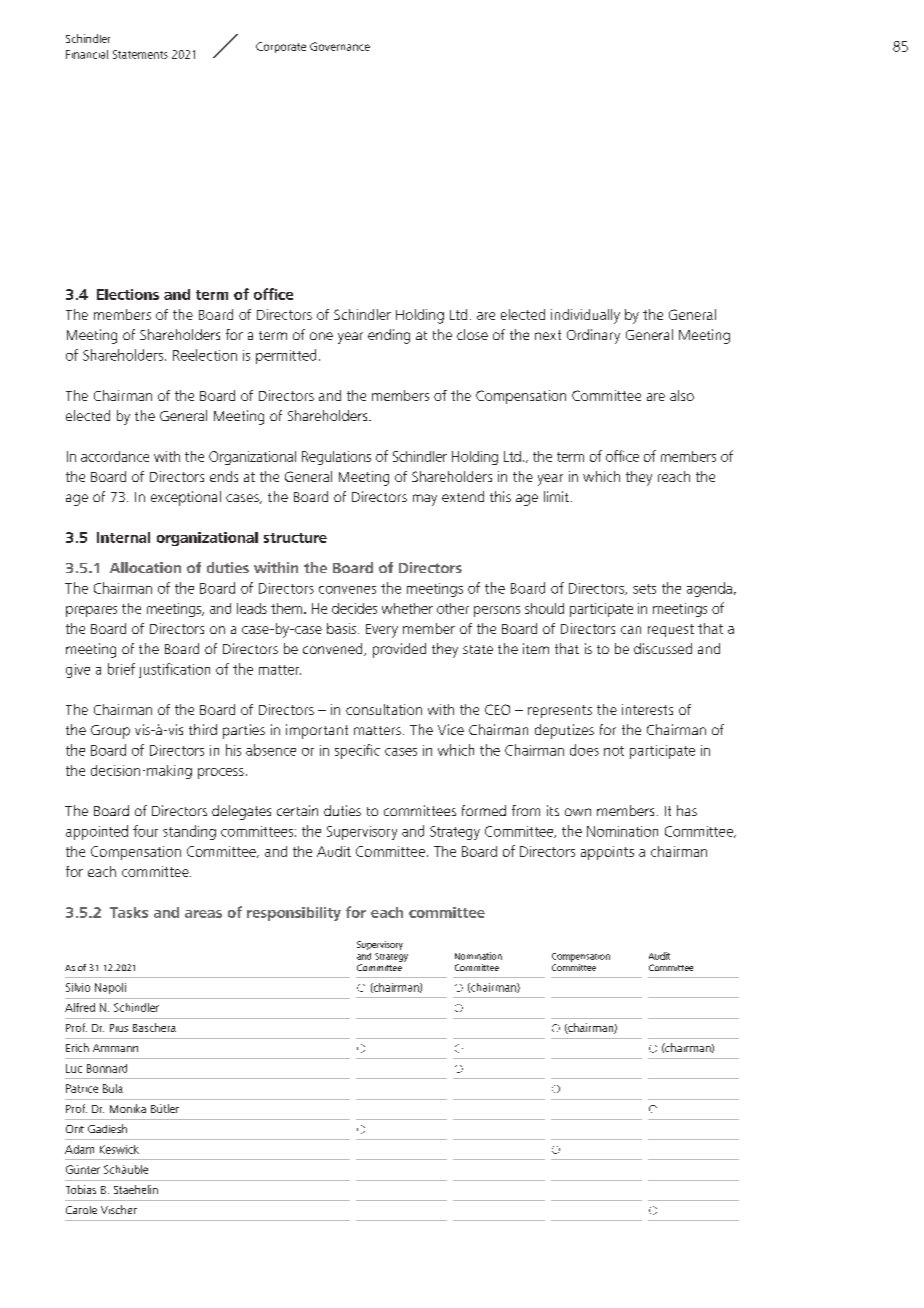 This screenshot has width=924, height=1308. I want to click on four, so click(145, 831).
